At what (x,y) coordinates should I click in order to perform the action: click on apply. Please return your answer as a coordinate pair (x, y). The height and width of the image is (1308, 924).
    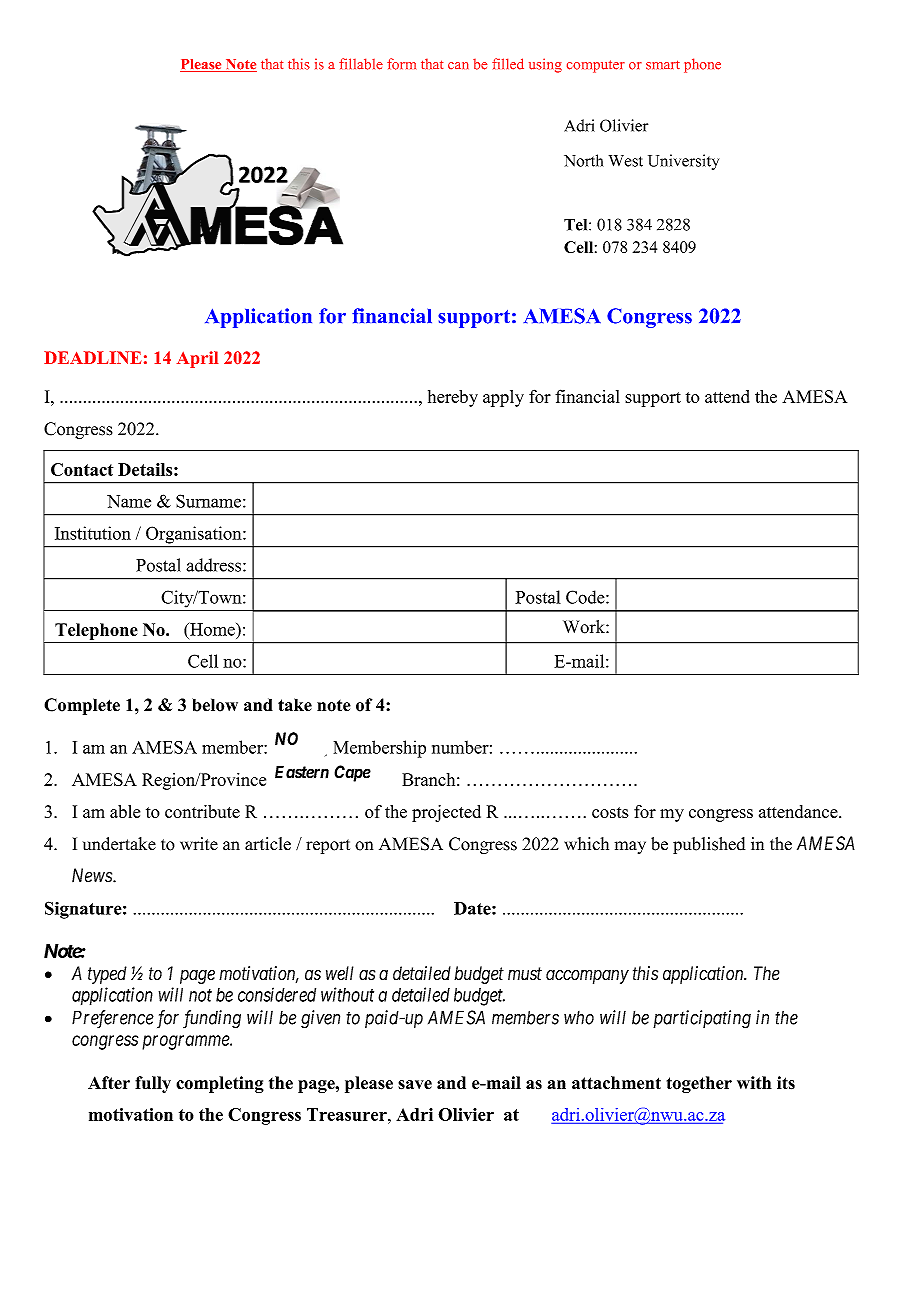
    Looking at the image, I should click on (503, 398).
